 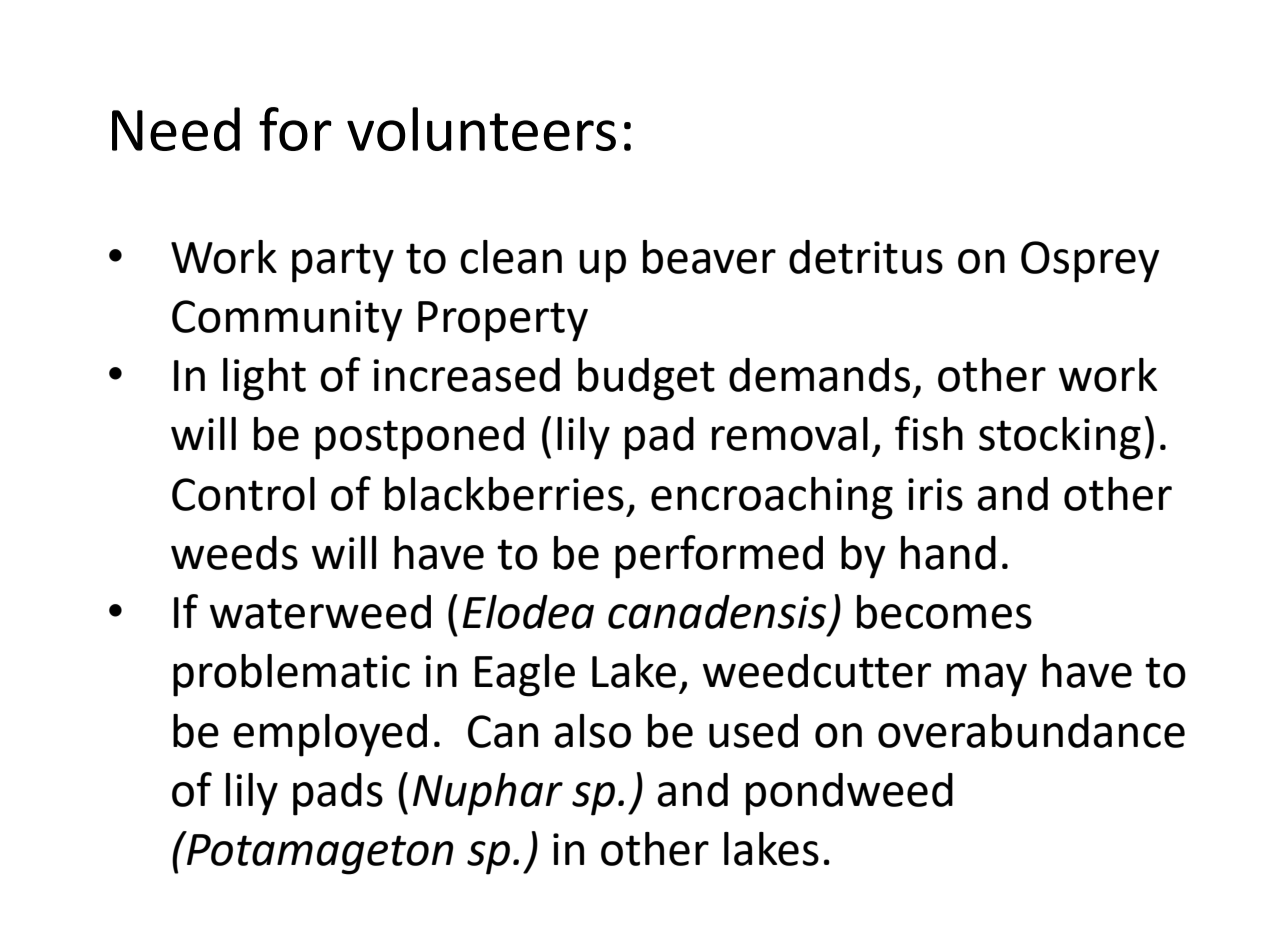 I want to click on budget, so click(x=646, y=379).
